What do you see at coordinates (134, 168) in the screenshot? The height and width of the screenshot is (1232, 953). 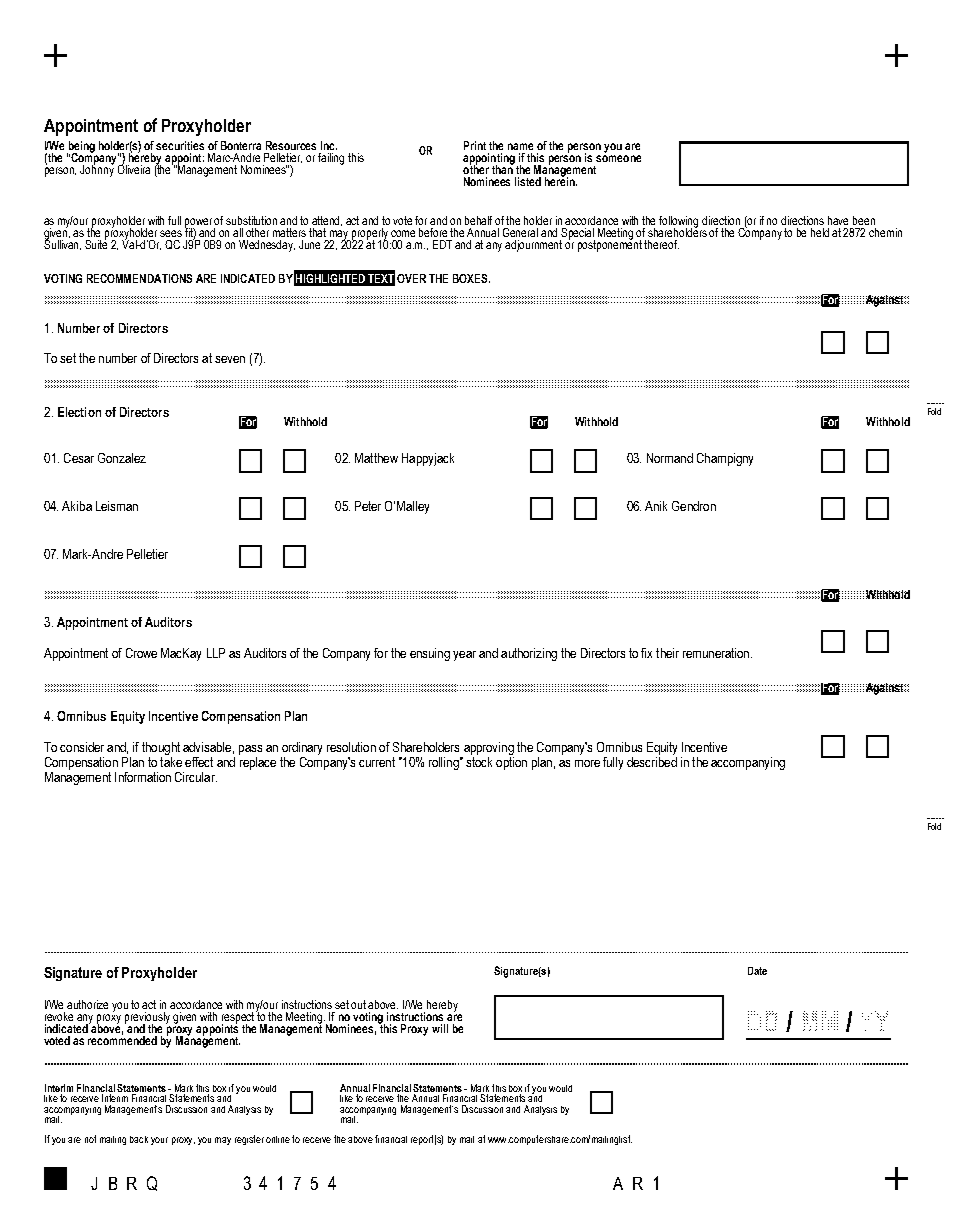 I see `Oliveira` at bounding box center [134, 168].
